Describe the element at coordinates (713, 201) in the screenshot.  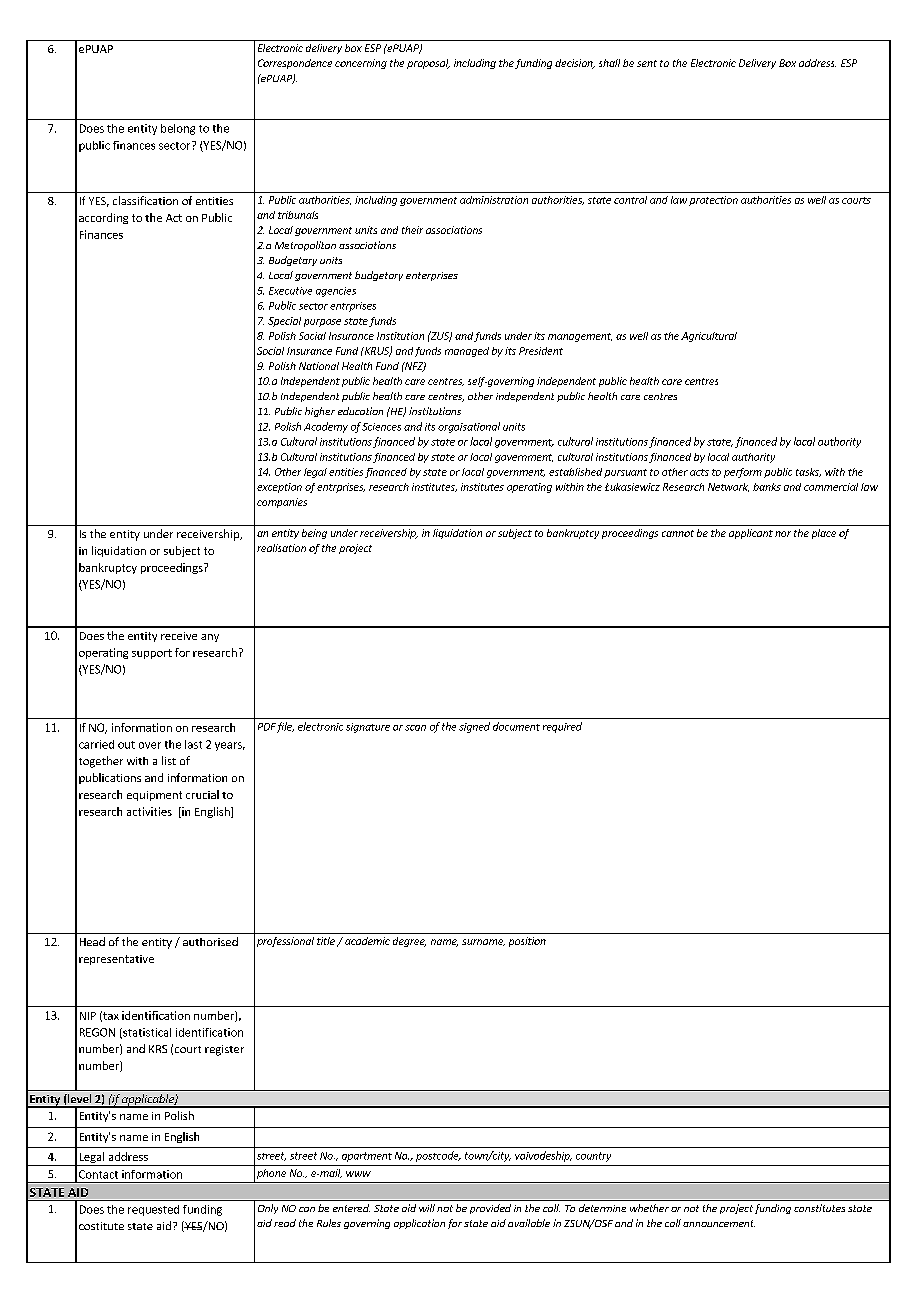
I see `protection` at that location.
